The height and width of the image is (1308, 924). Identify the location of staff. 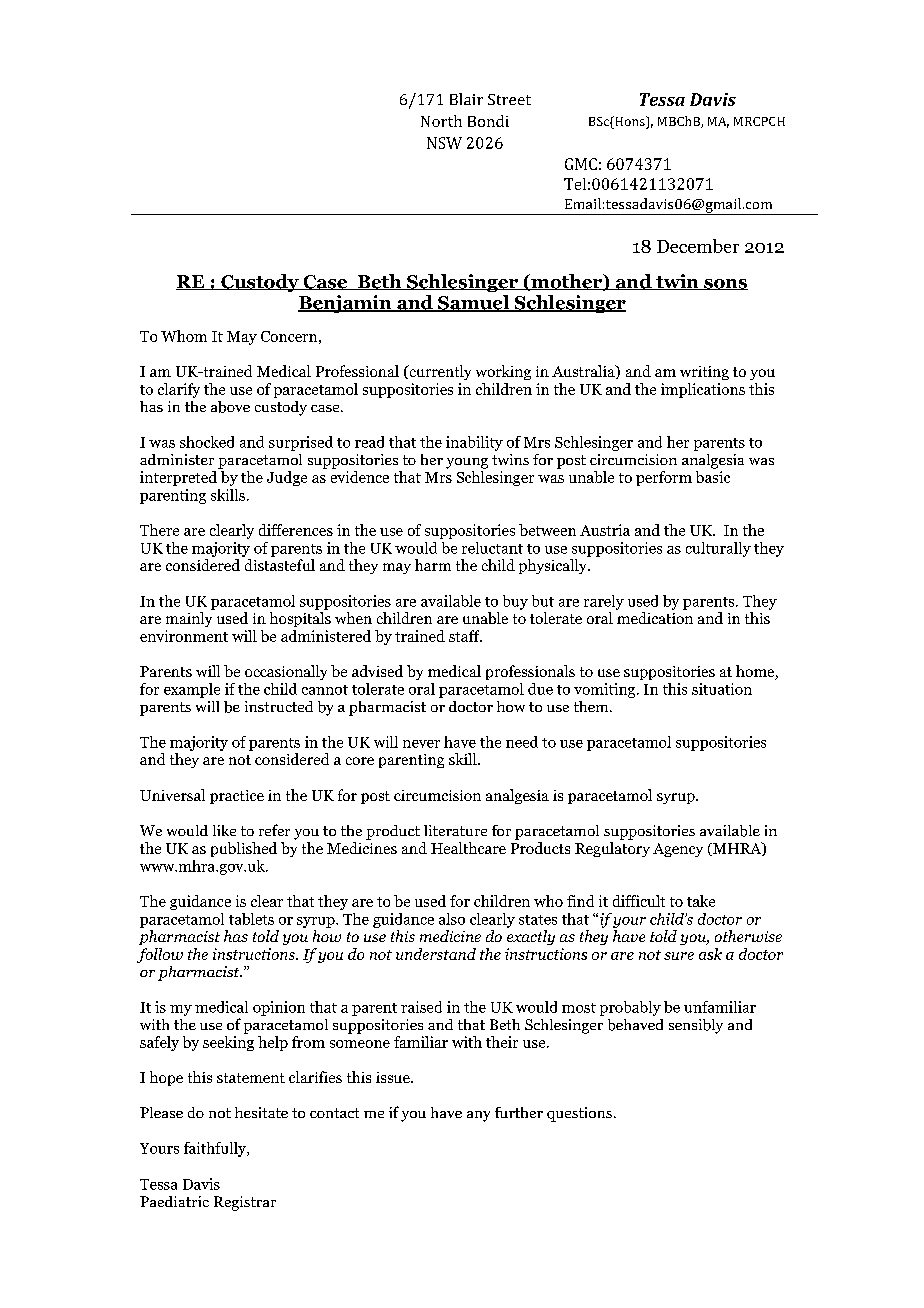
(465, 636).
